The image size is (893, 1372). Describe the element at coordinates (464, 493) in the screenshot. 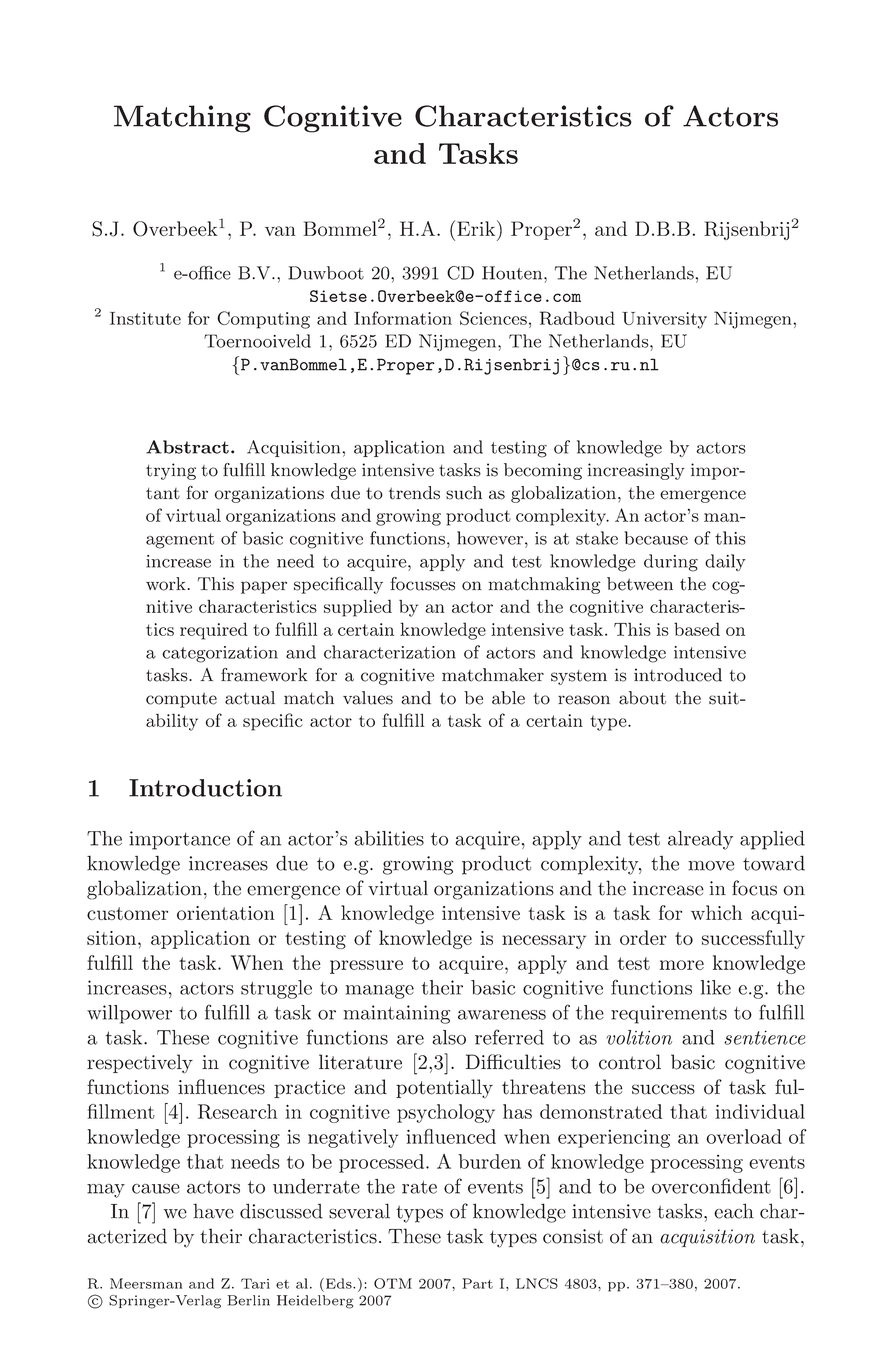

I see `such` at that location.
